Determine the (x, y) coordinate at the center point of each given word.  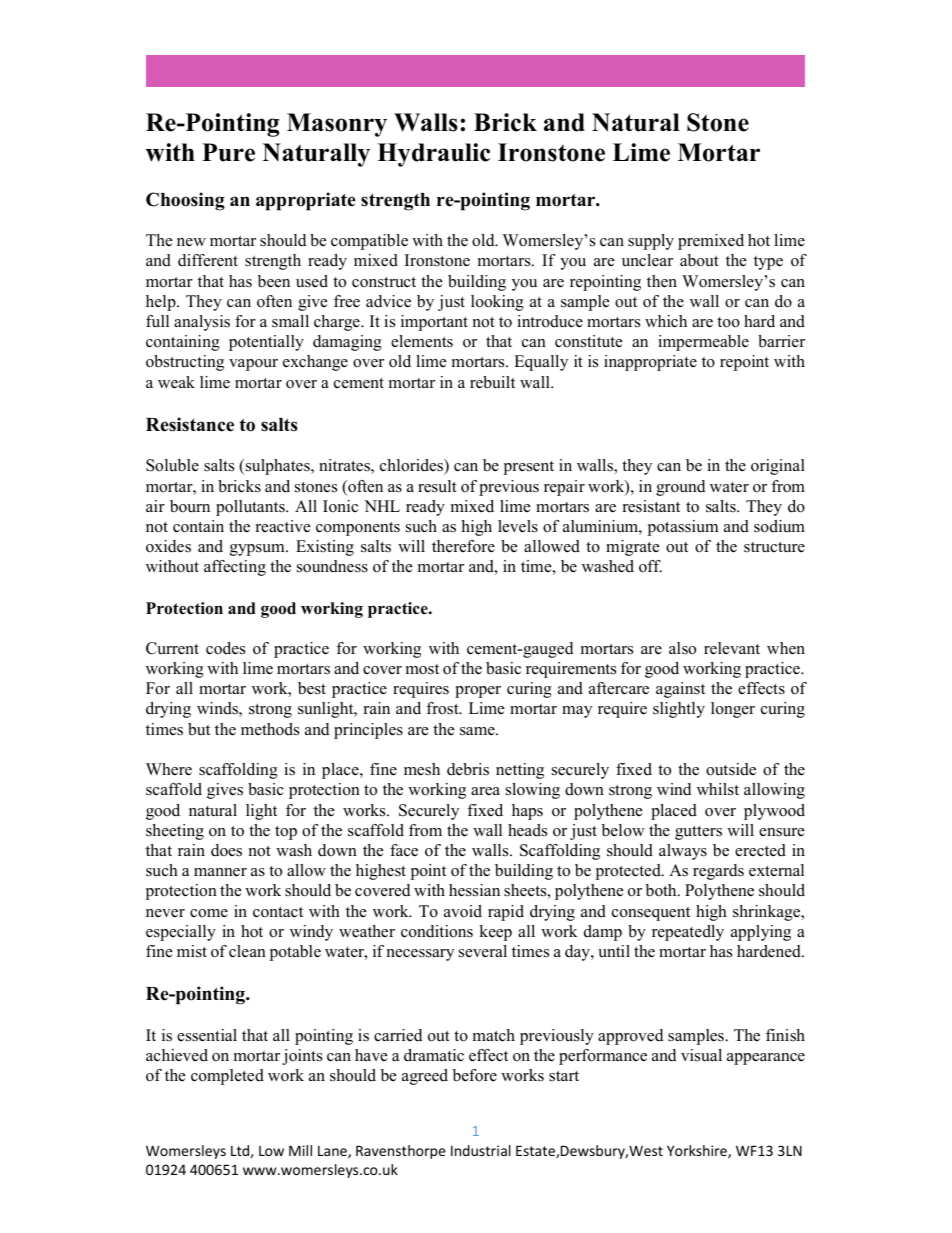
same (478, 731)
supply (651, 242)
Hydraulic (433, 155)
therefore (463, 546)
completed (227, 1077)
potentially (266, 343)
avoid (463, 911)
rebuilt (492, 382)
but (199, 729)
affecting (235, 568)
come (209, 913)
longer (733, 710)
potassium (683, 528)
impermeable (703, 343)
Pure (228, 152)
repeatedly (688, 933)
